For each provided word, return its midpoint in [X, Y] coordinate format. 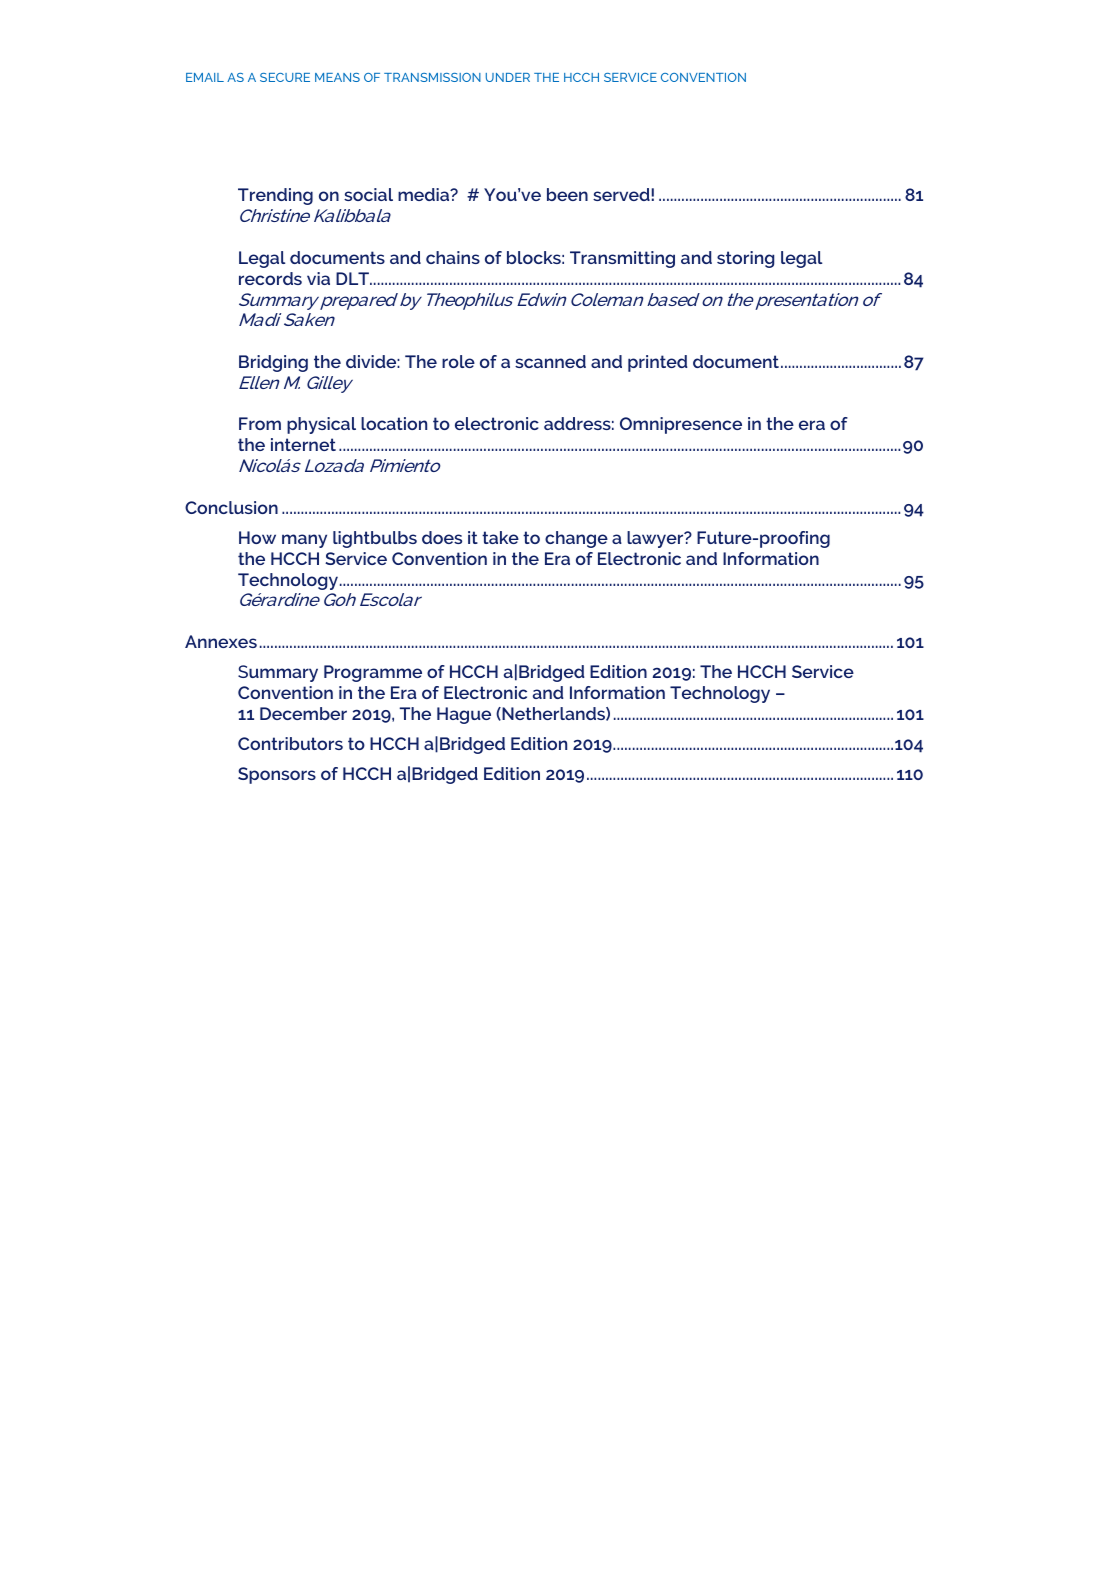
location [394, 423]
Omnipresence [681, 425]
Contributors [290, 743]
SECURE [285, 77]
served [621, 194]
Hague [464, 715]
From [260, 423]
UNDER [508, 77]
